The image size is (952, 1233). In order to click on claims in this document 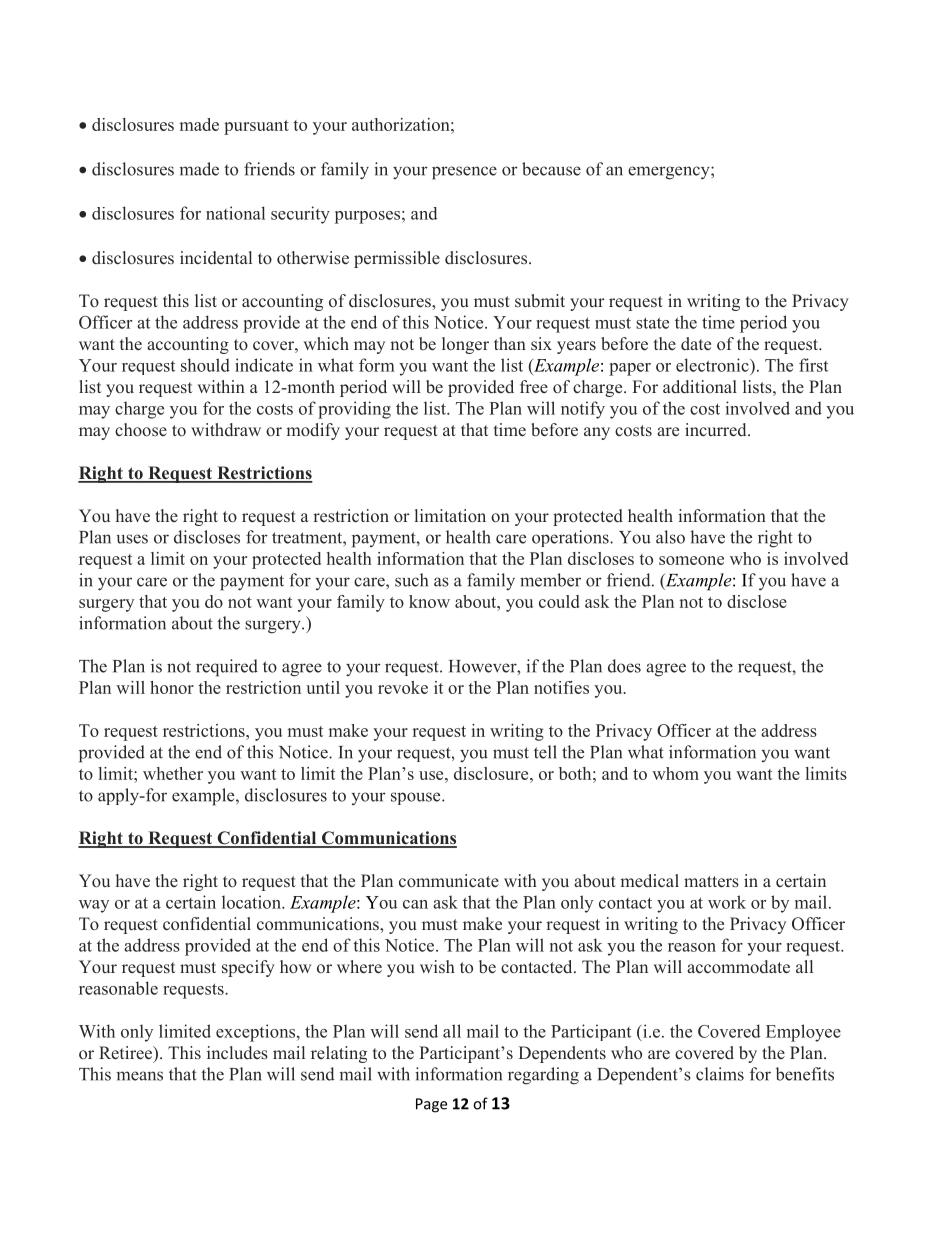, I will do `click(720, 1074)`.
